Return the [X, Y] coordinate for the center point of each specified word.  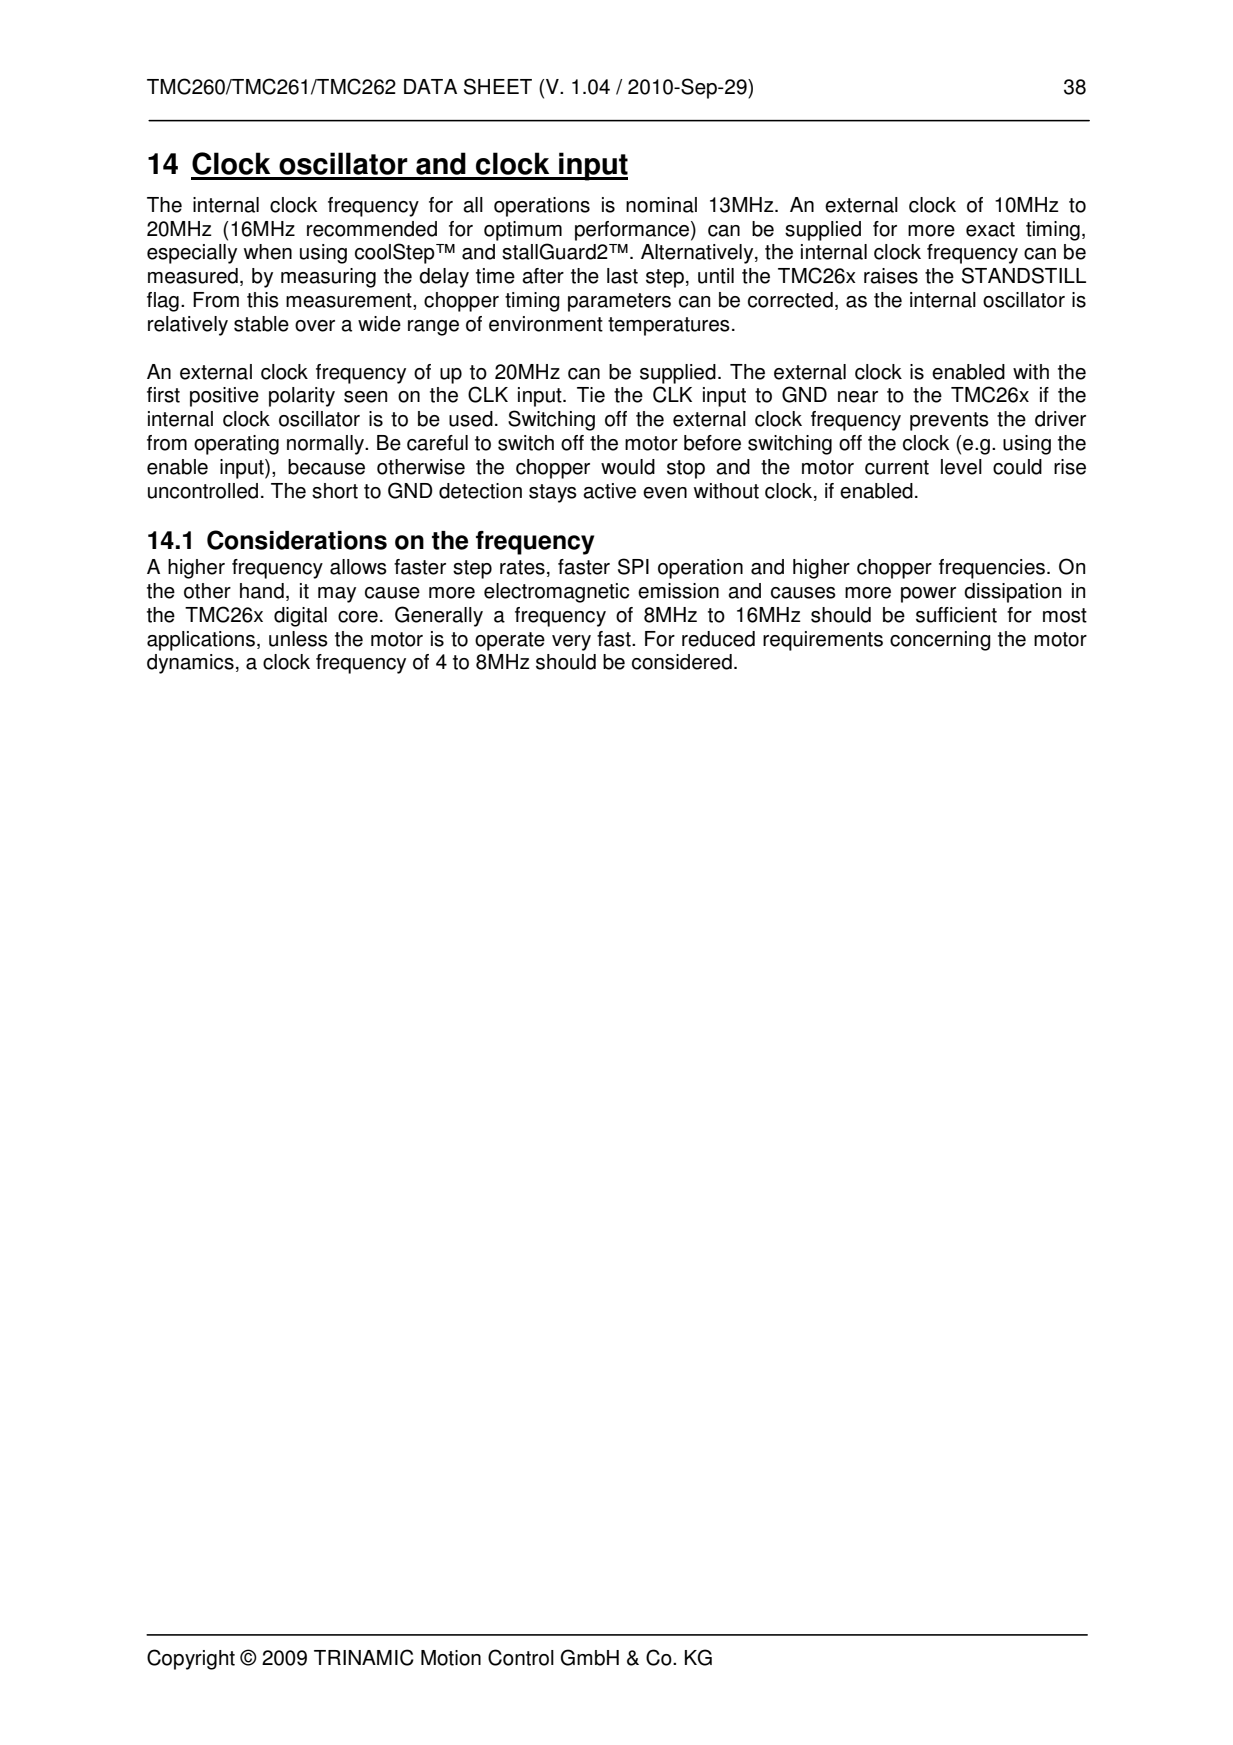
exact [990, 229]
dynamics [190, 664]
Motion [451, 1658]
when [268, 252]
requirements [823, 641]
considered [682, 662]
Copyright [191, 1659]
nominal [661, 205]
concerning [940, 641]
